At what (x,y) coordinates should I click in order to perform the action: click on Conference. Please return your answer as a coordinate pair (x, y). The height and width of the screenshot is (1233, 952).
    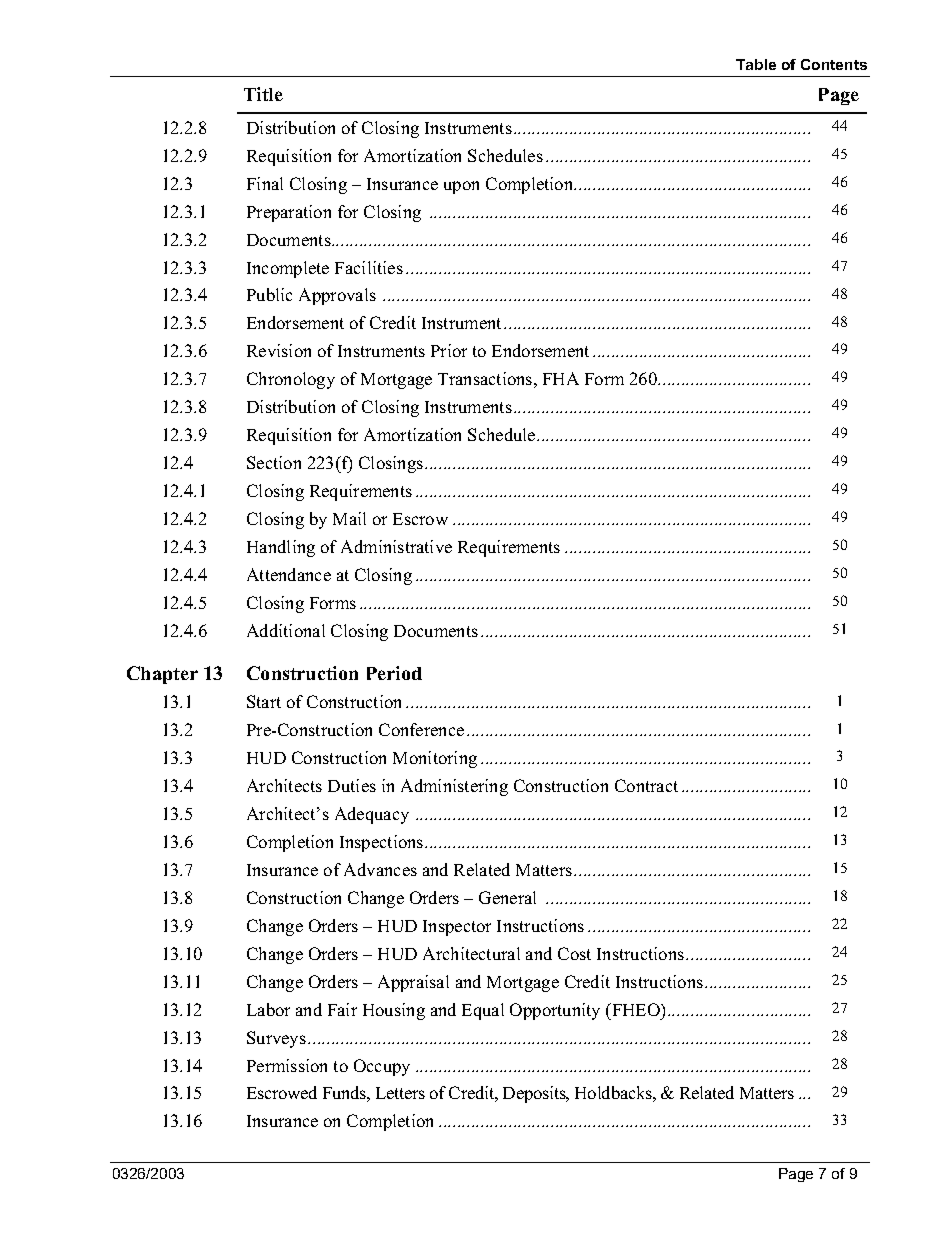
    Looking at the image, I should click on (421, 729).
